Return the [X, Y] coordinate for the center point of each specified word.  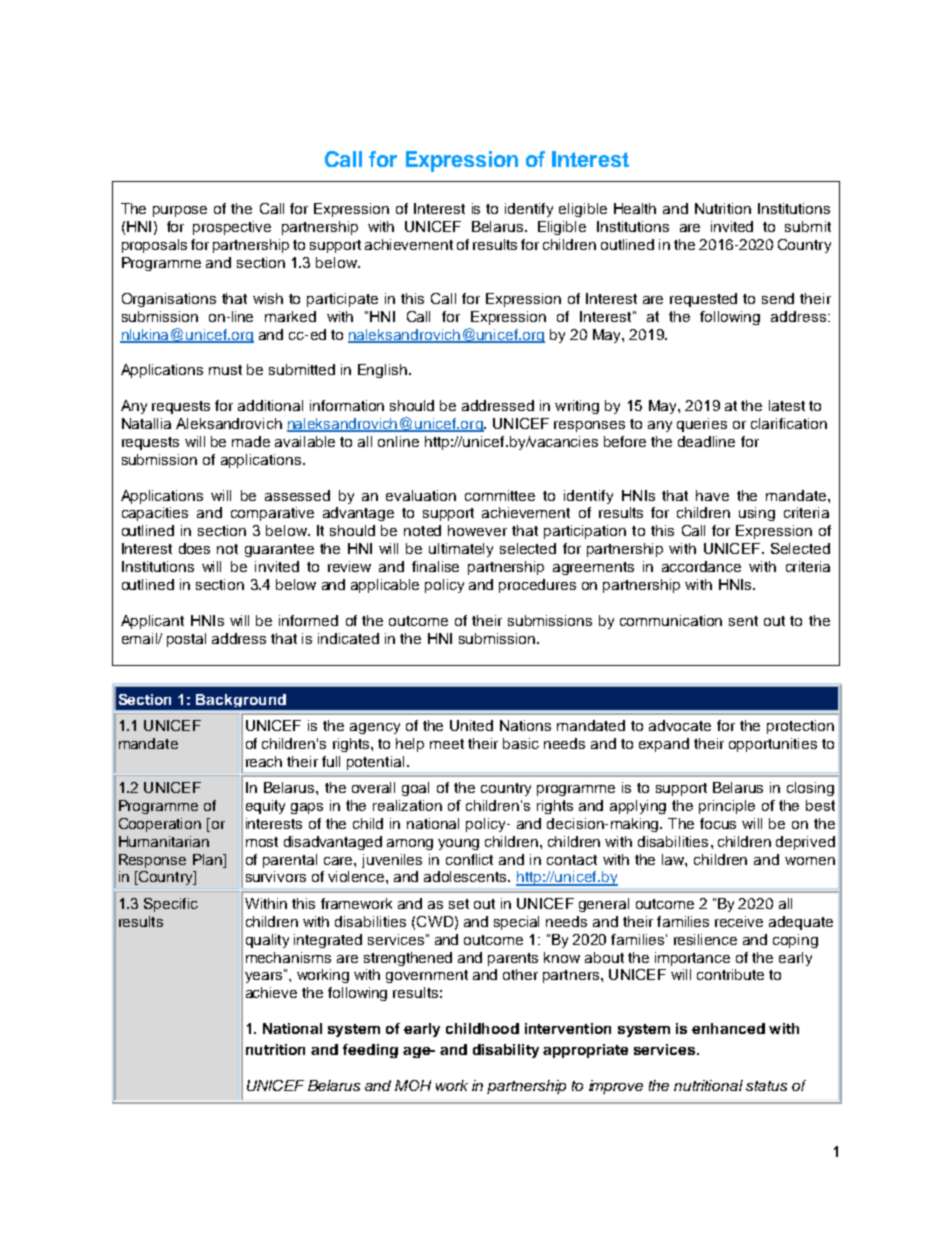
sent [743, 621]
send [778, 298]
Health [635, 208]
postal [186, 640]
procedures [537, 586]
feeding [370, 1051]
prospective [232, 228]
